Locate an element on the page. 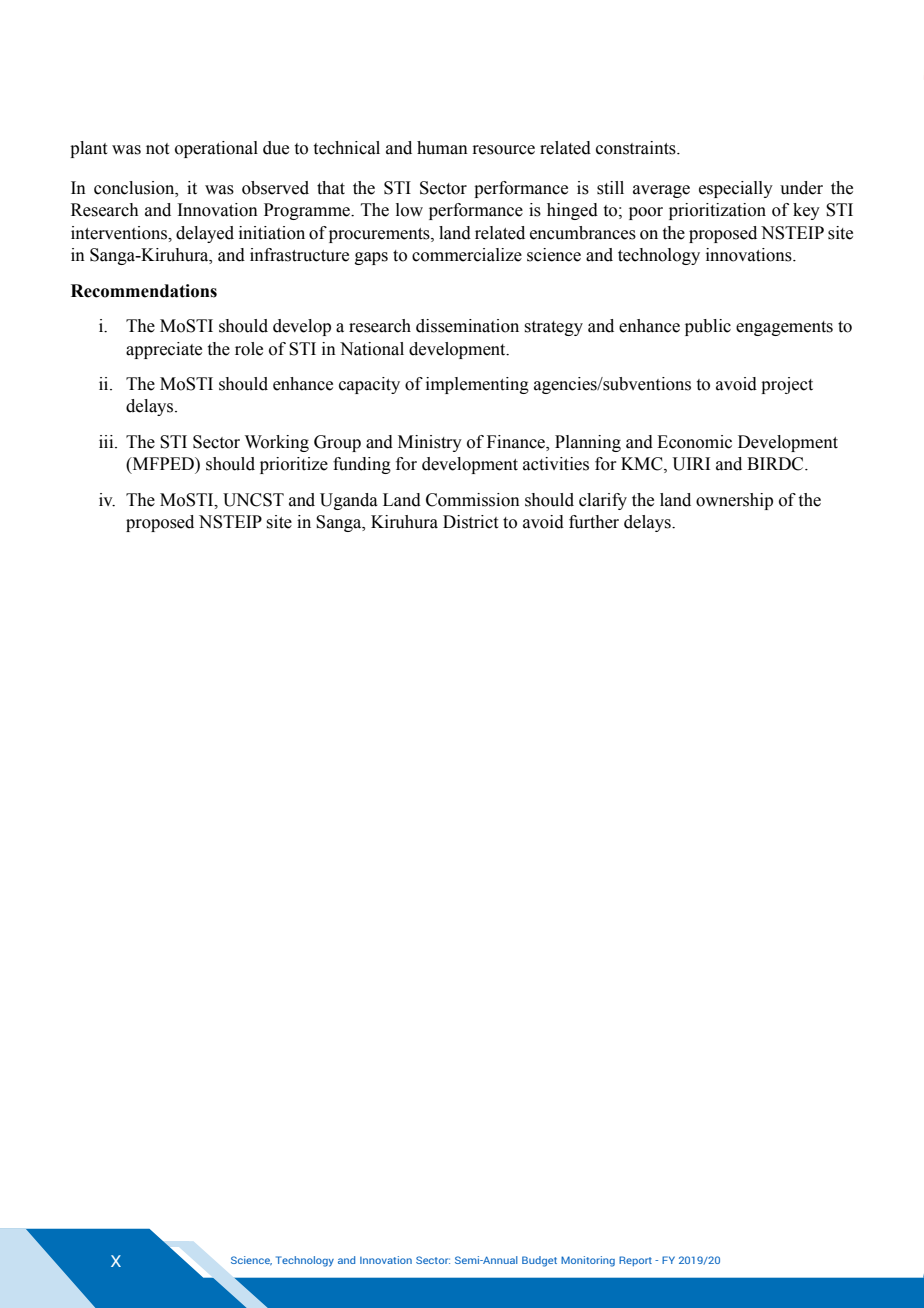  Uganda is located at coordinates (349, 501).
